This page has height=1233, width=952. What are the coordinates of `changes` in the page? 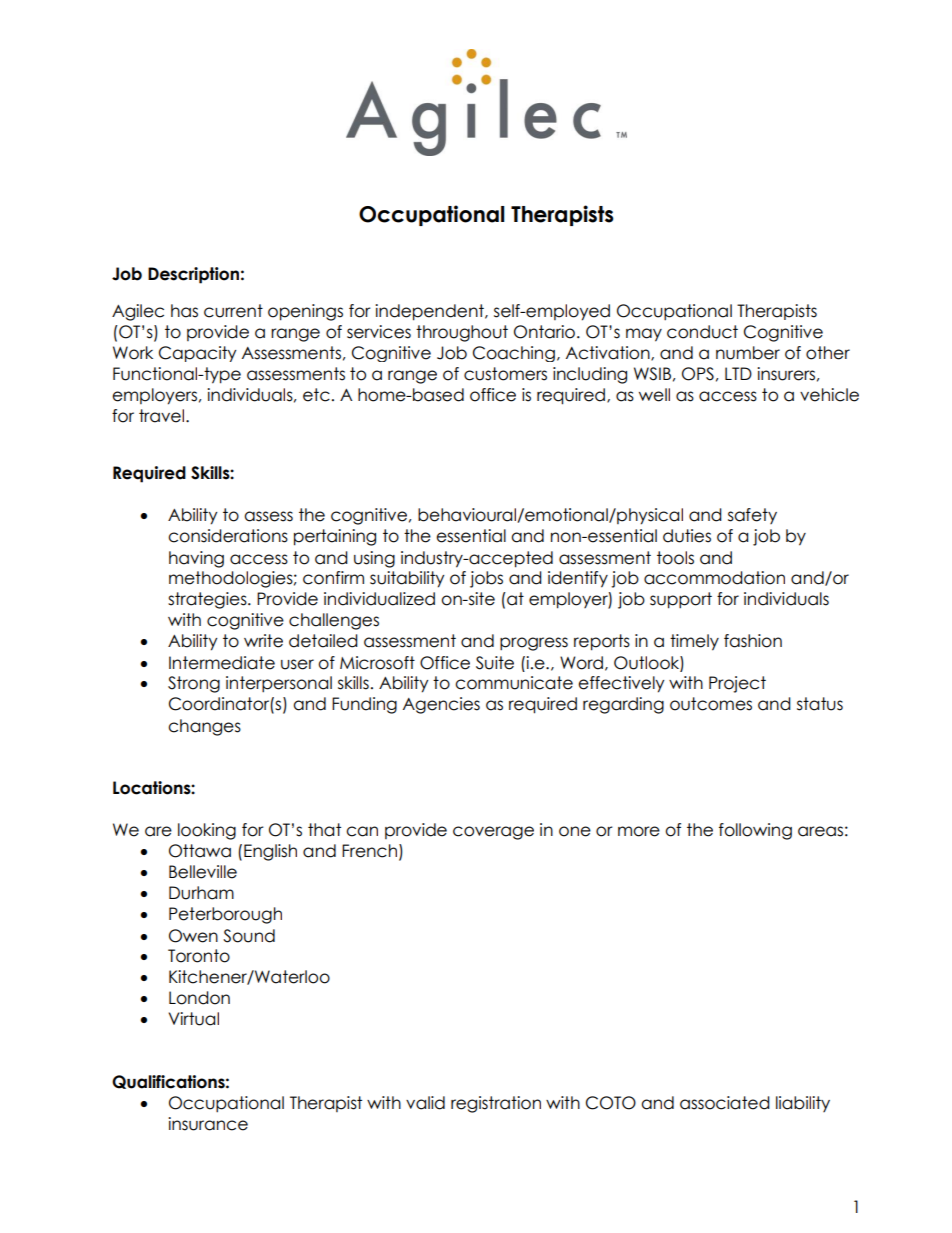 It's located at (204, 727).
